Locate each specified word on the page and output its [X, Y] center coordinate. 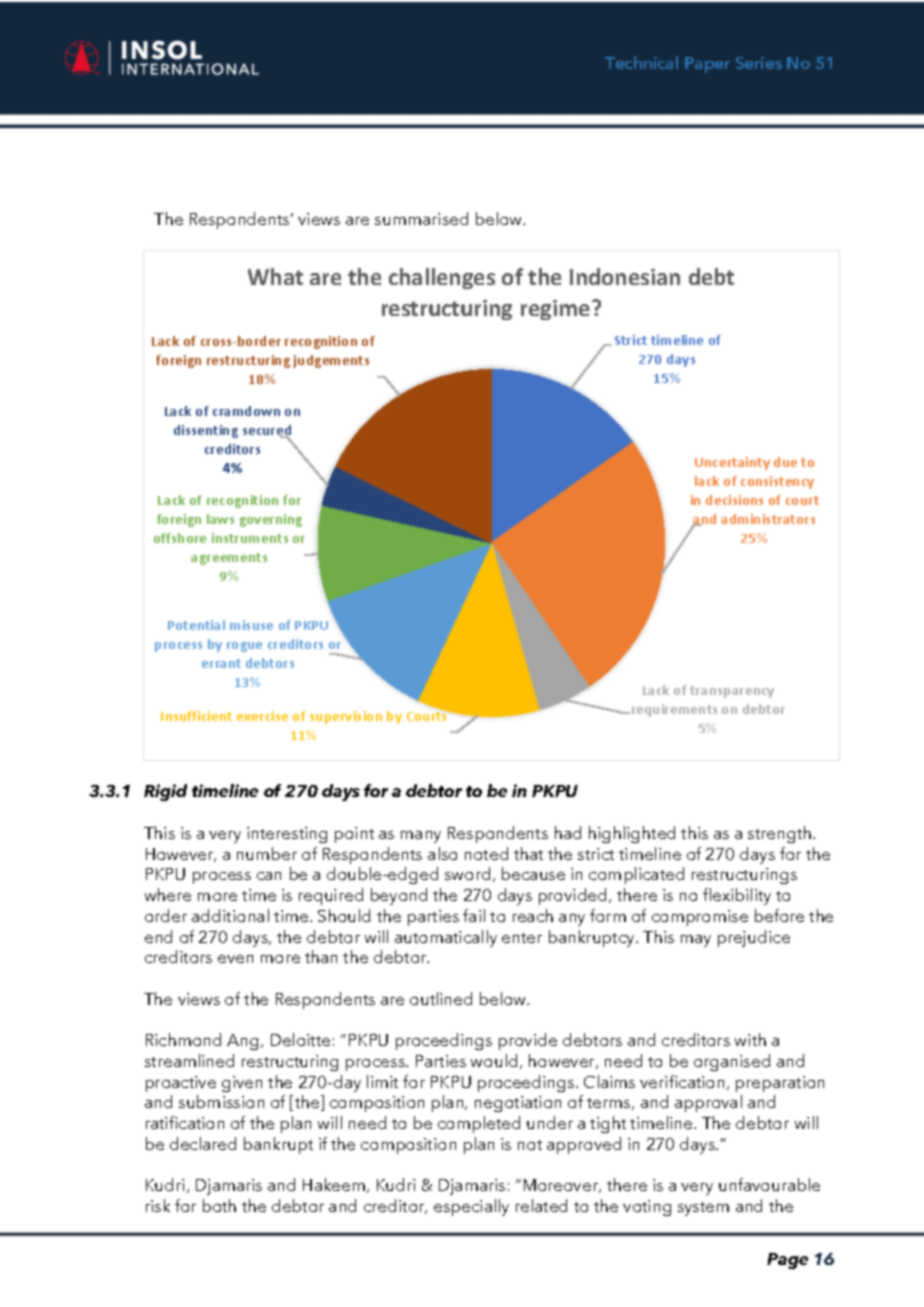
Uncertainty [732, 463]
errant [221, 663]
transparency [732, 692]
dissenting [206, 431]
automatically [446, 938]
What [275, 276]
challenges [442, 278]
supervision [346, 717]
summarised [421, 218]
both [219, 1205]
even [235, 959]
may [696, 941]
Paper [707, 65]
